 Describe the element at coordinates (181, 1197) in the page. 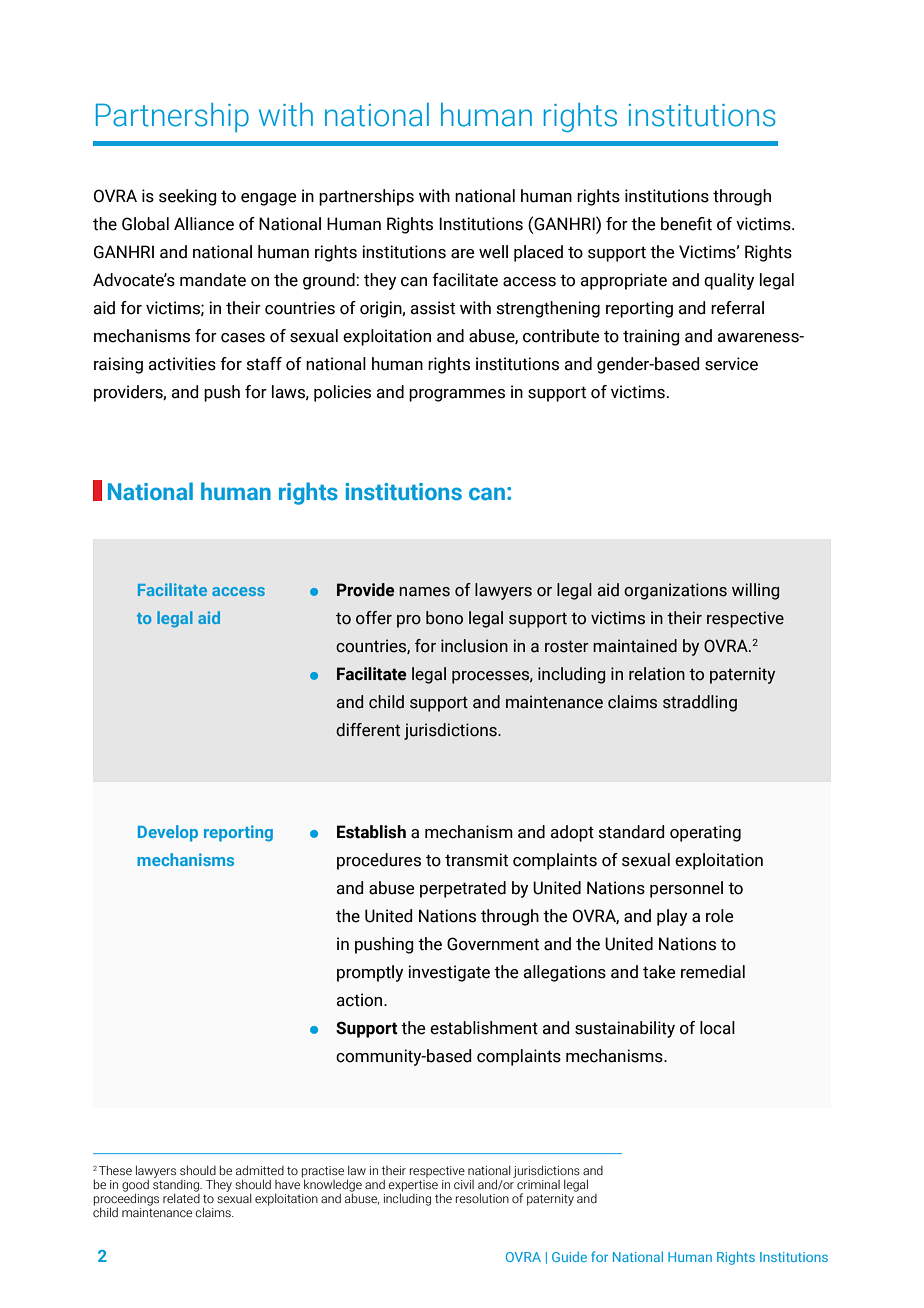

I see `related` at that location.
